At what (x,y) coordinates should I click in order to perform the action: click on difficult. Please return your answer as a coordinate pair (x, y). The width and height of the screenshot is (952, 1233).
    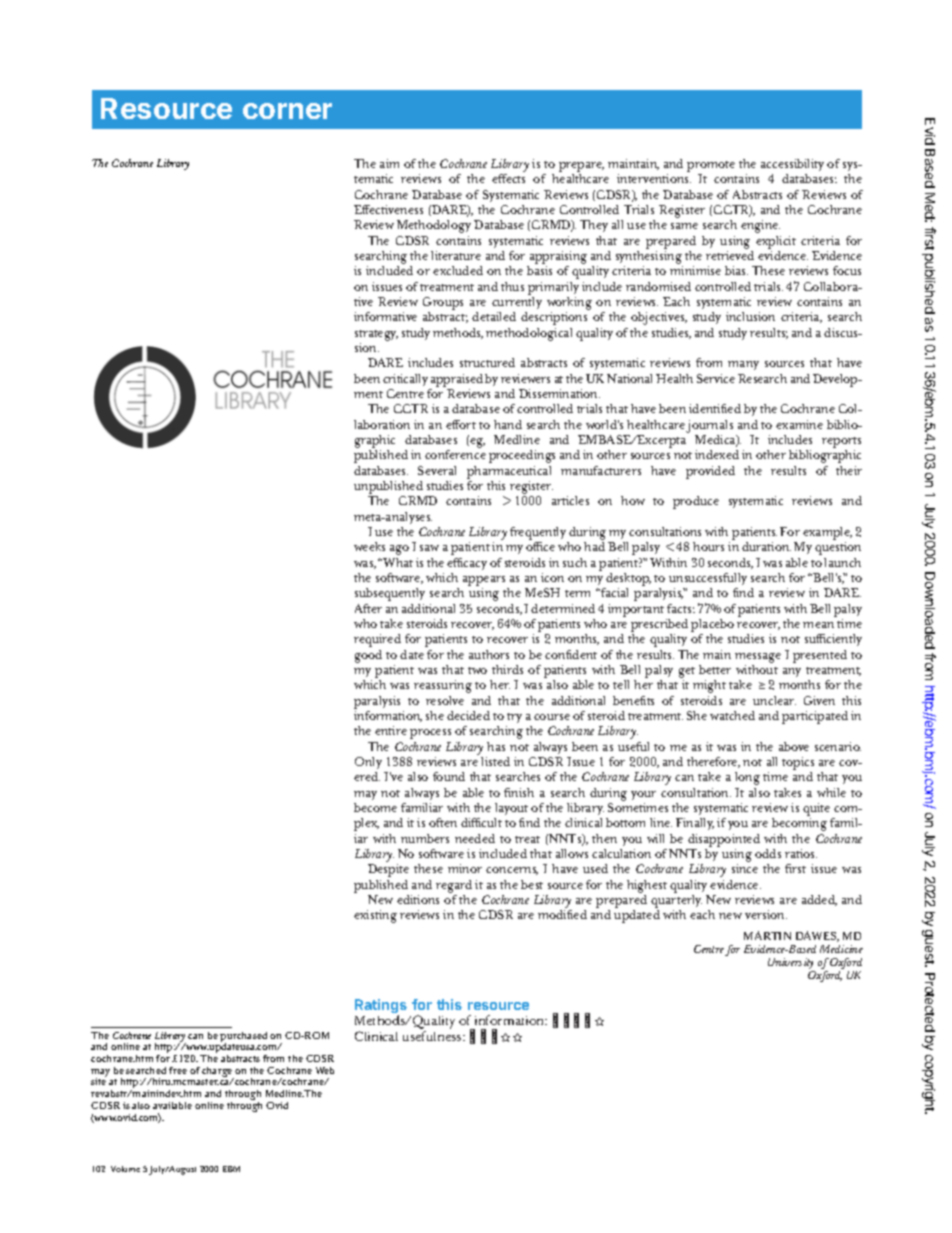
    Looking at the image, I should click on (481, 822).
